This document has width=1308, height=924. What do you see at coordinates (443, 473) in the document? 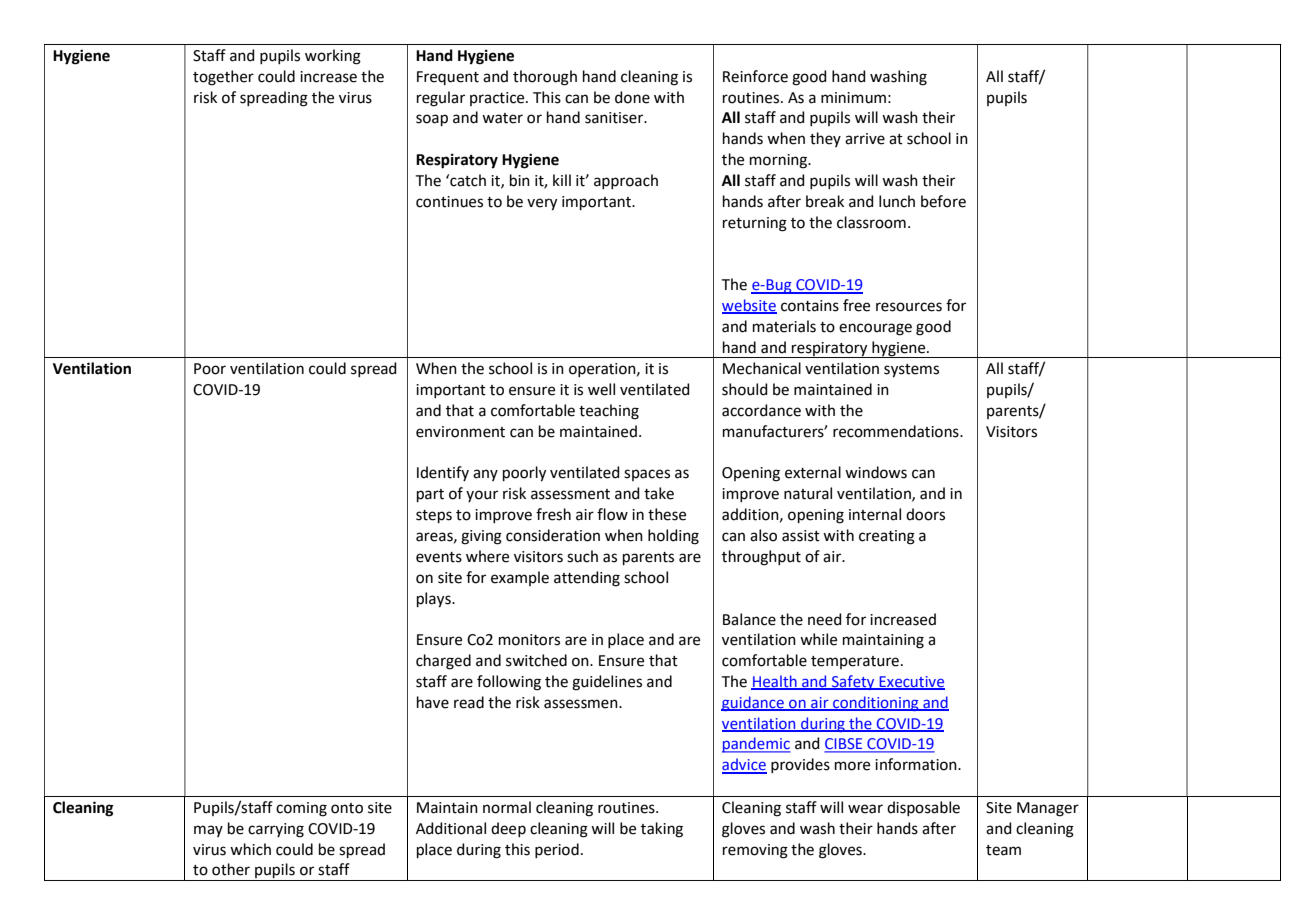
I see `Identify` at bounding box center [443, 473].
